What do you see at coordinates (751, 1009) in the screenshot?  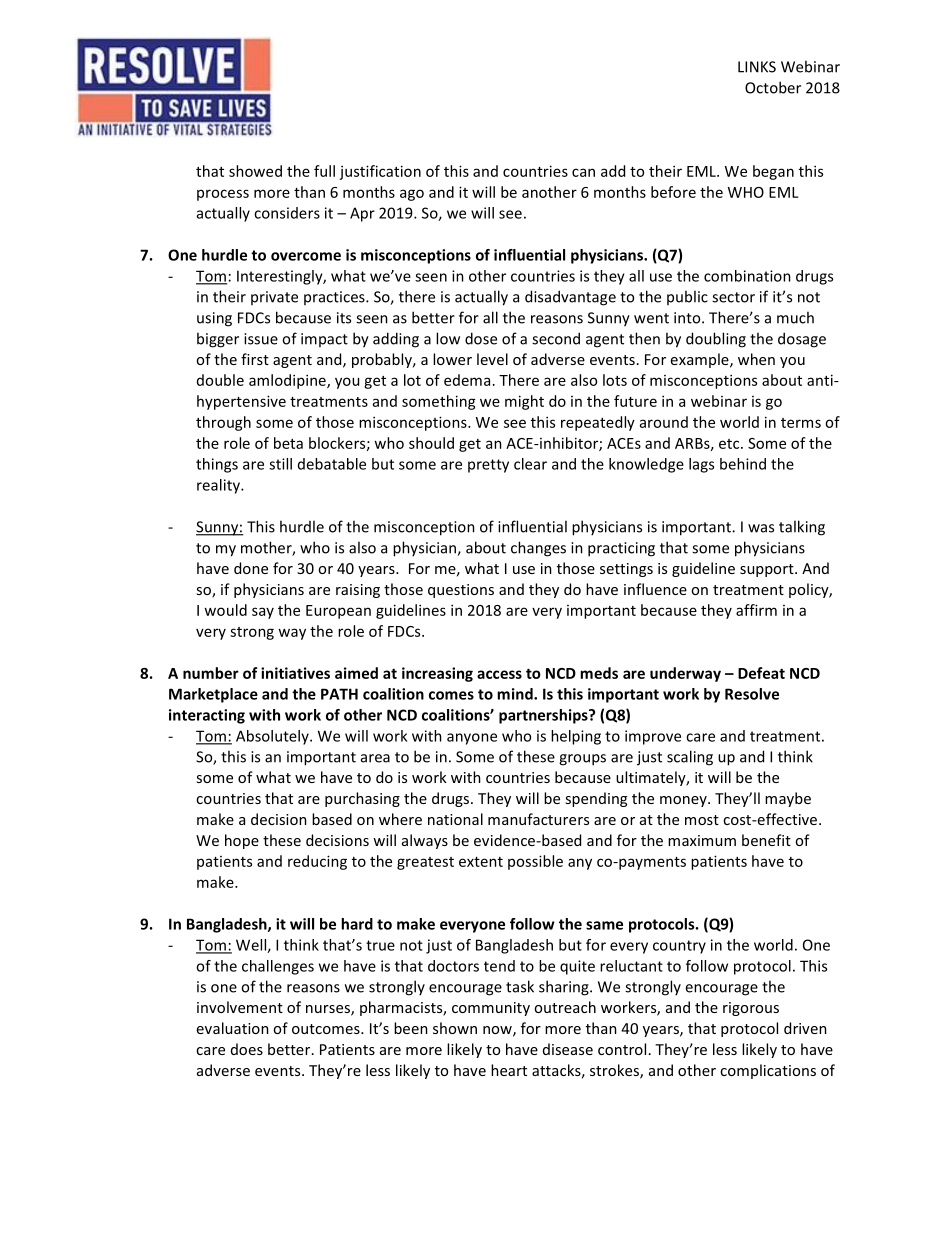 I see `rigorous` at bounding box center [751, 1009].
